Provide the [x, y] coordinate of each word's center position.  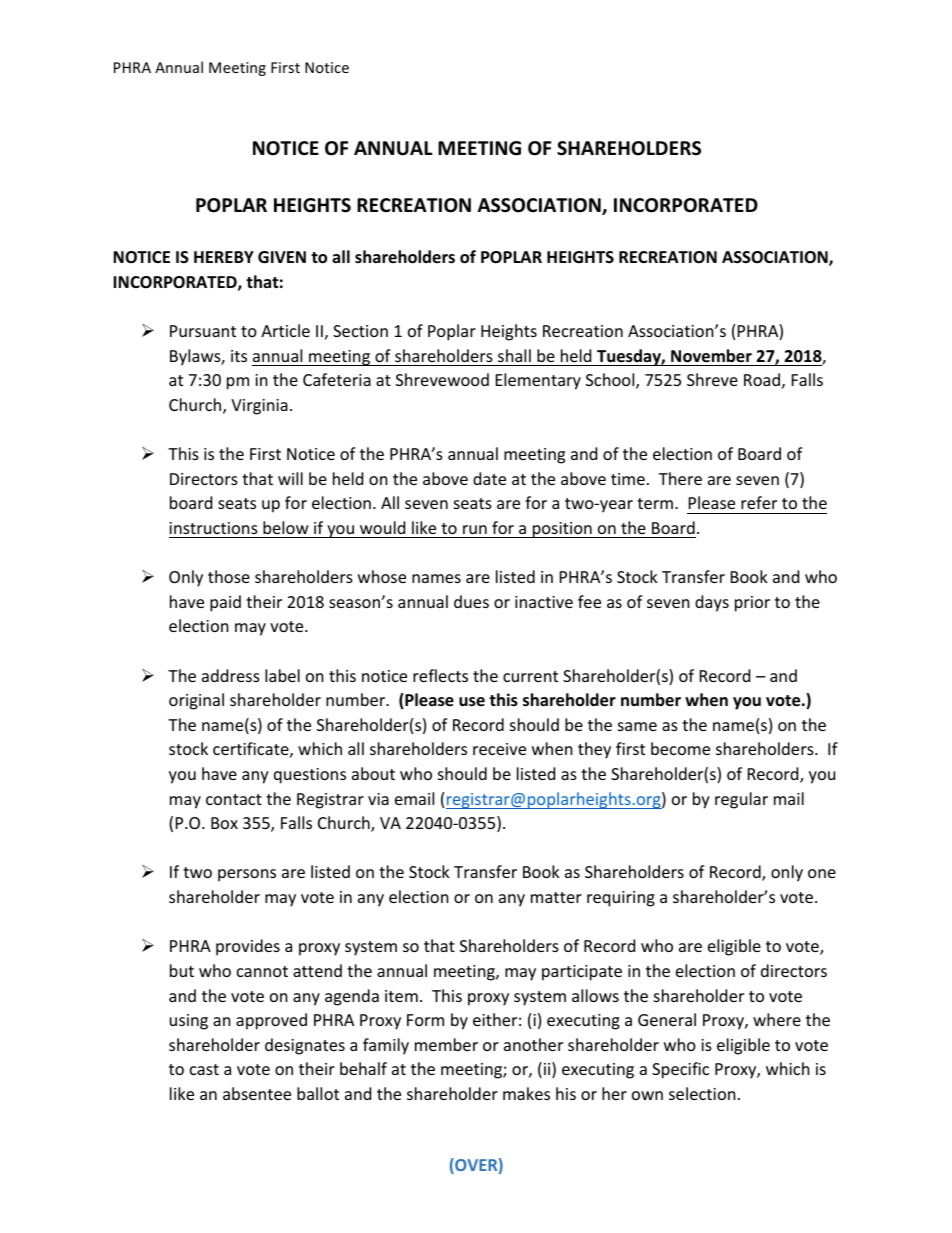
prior [752, 604]
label [282, 675]
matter [556, 897]
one [822, 873]
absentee [257, 1093]
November [711, 356]
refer [759, 502]
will [290, 478]
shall [514, 355]
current [530, 676]
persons [247, 875]
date [489, 478]
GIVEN [282, 257]
